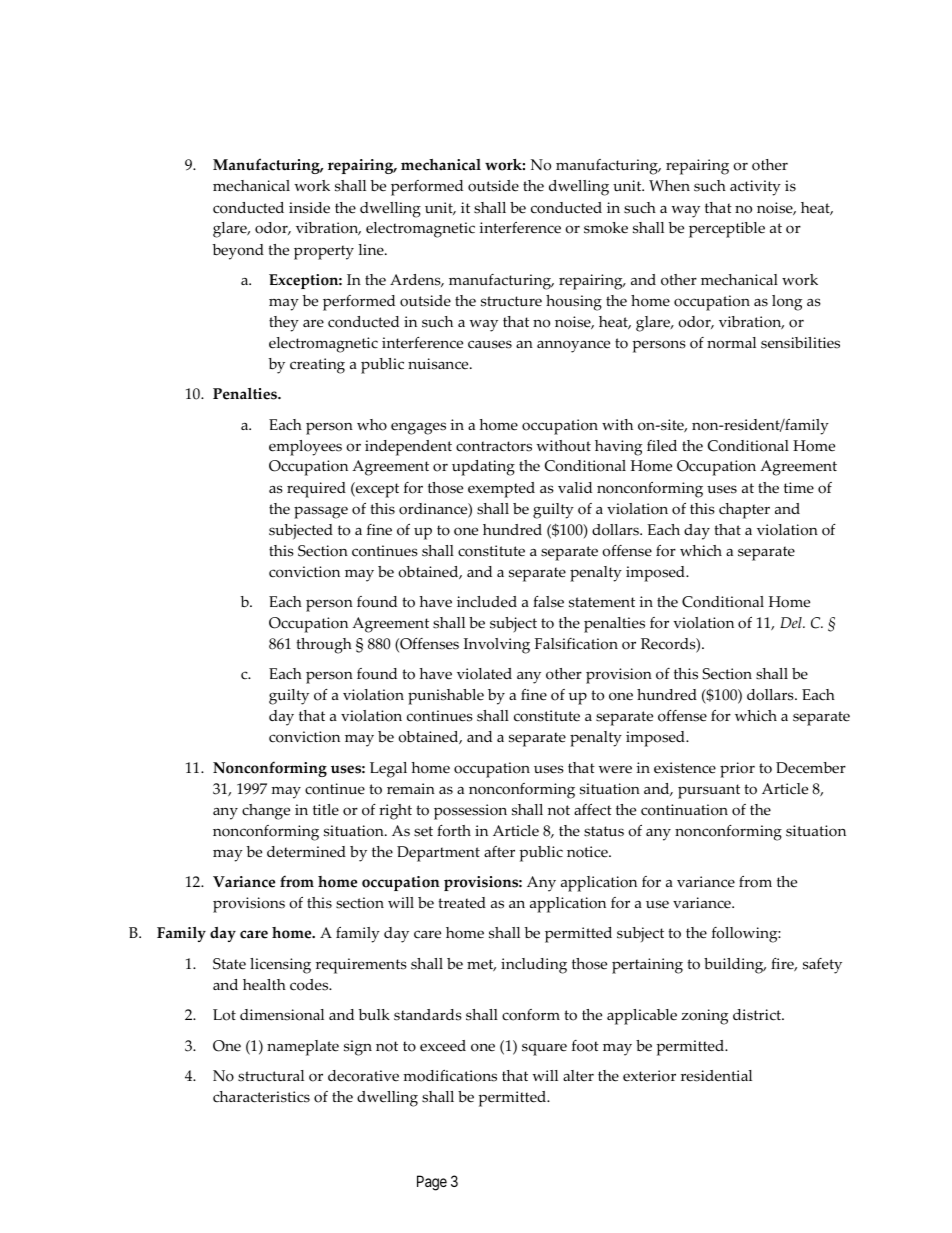 Image resolution: width=952 pixels, height=1233 pixels. I want to click on exempted, so click(501, 490).
